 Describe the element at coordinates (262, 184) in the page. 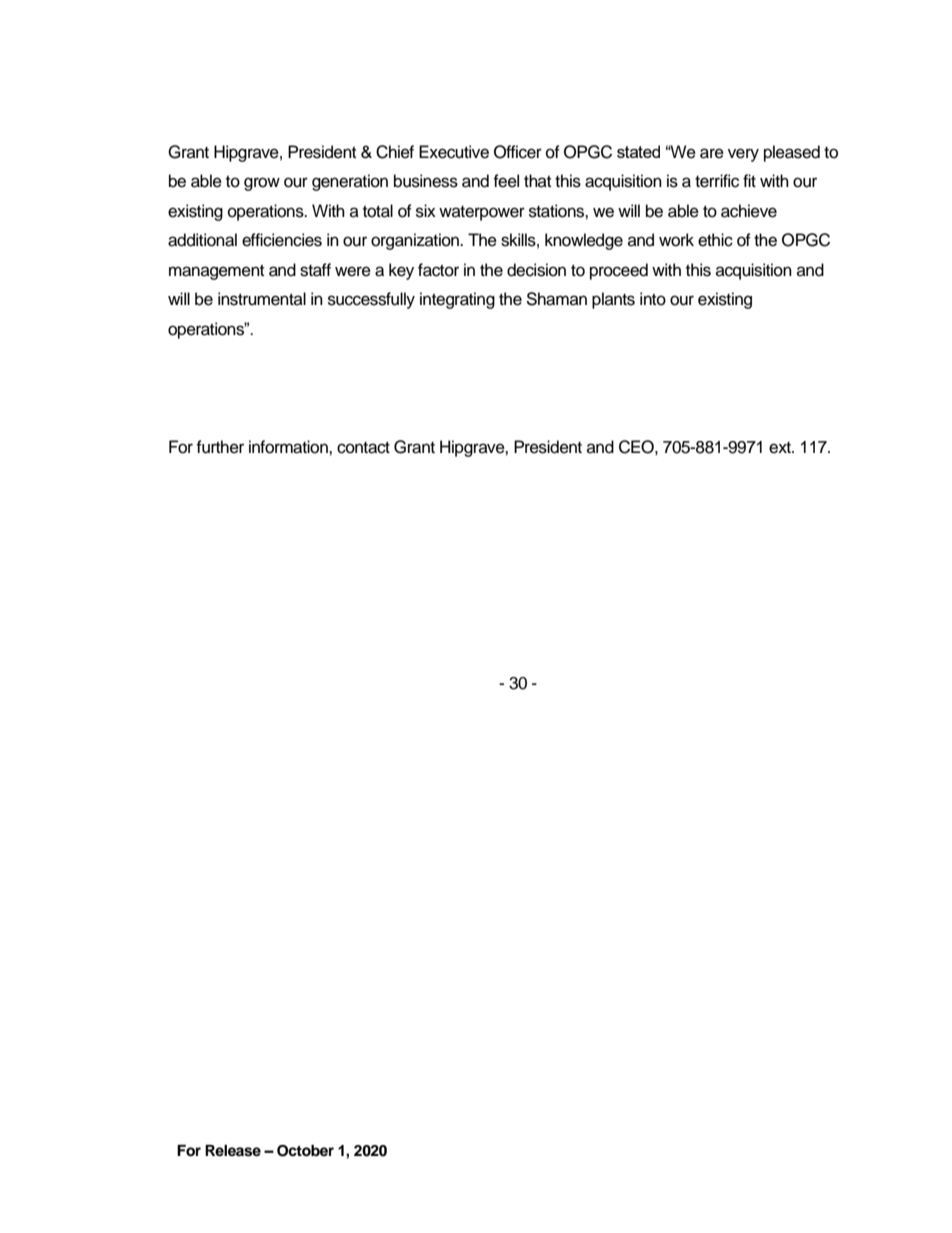

I see `grow` at that location.
